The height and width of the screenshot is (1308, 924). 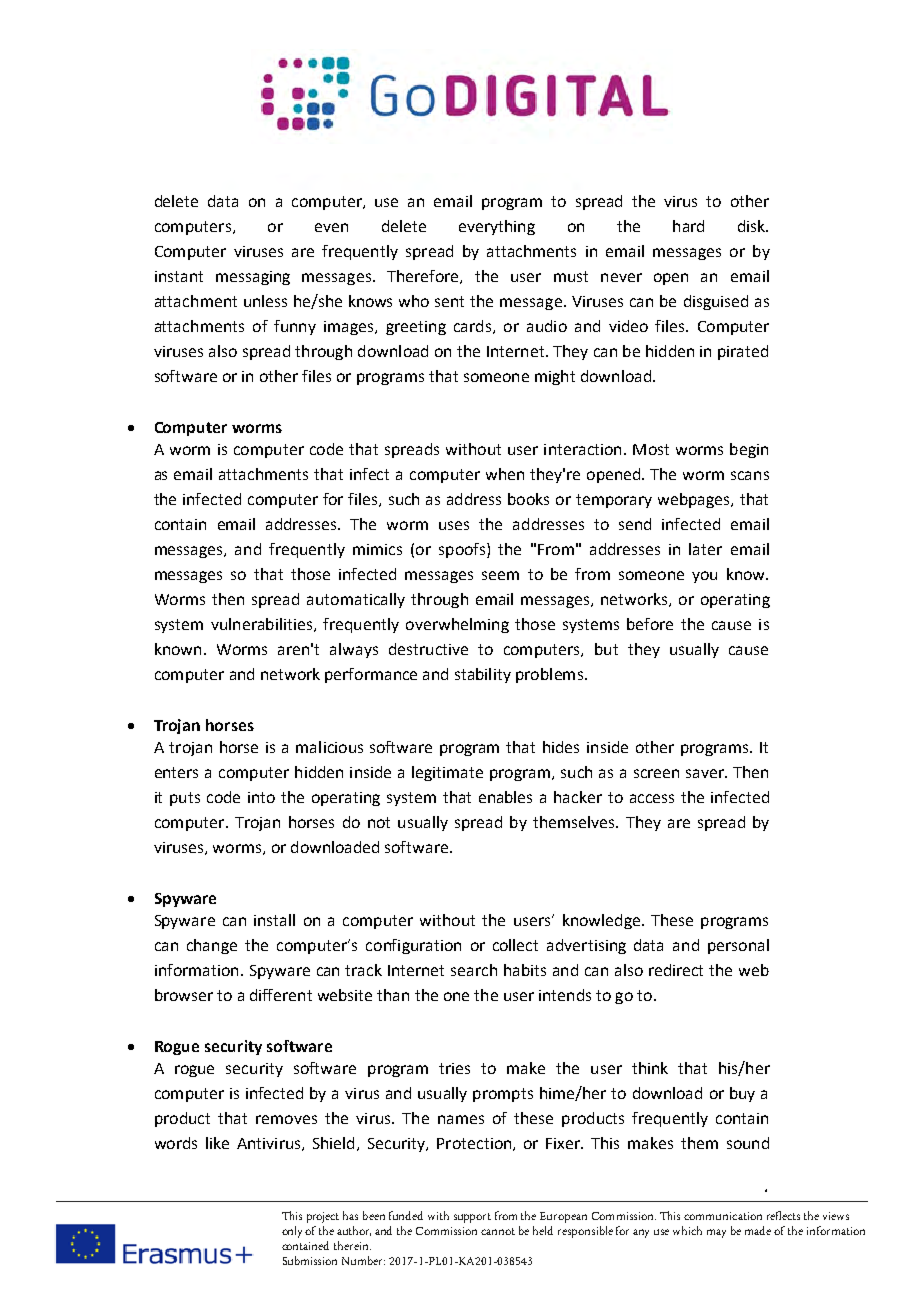 What do you see at coordinates (753, 226) in the screenshot?
I see `disk` at bounding box center [753, 226].
